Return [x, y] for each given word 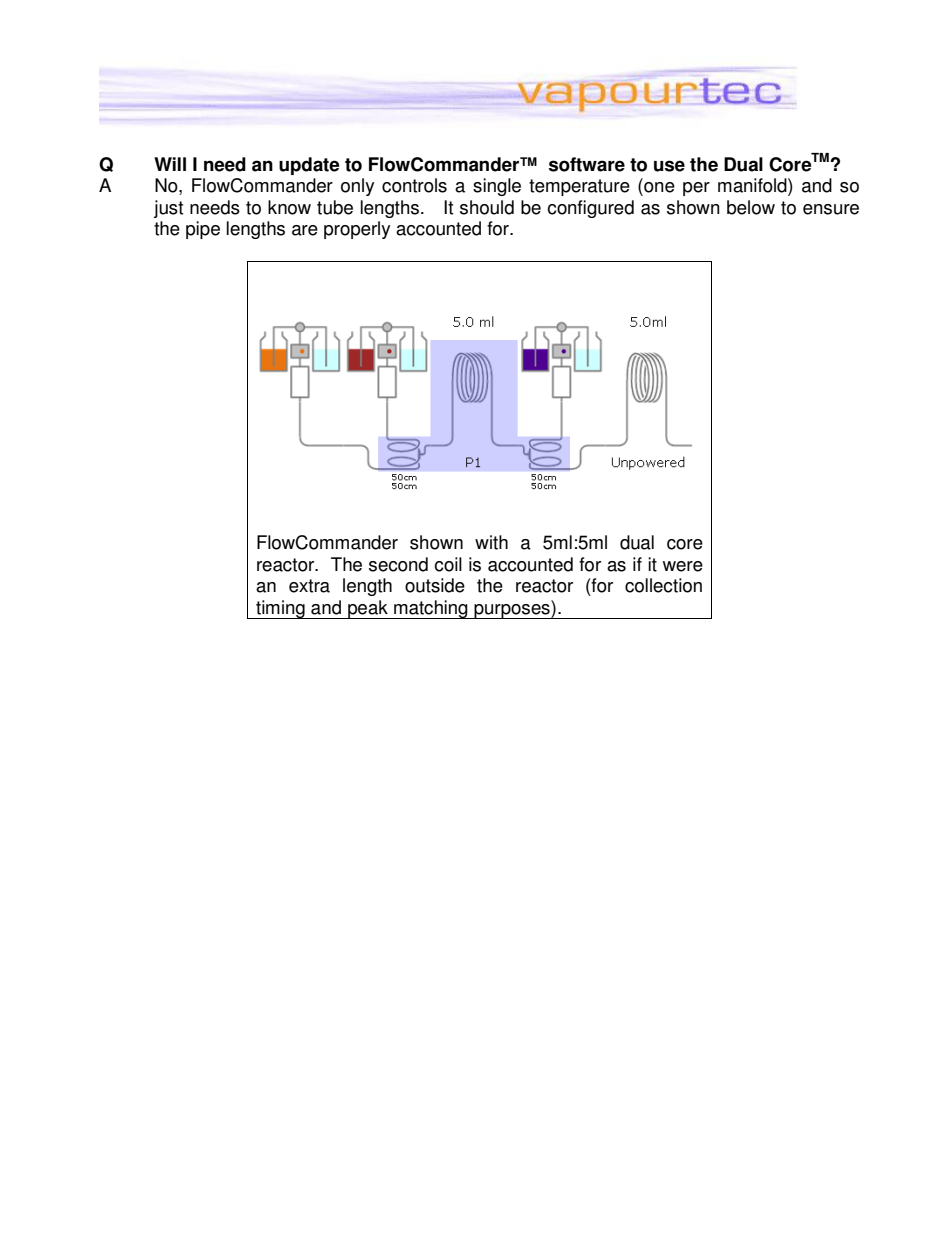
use [669, 166]
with [491, 542]
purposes [512, 611]
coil [448, 564]
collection [663, 585]
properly [357, 230]
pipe [203, 230]
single [497, 187]
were [683, 566]
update [309, 166]
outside [435, 585]
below [751, 207]
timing [280, 609]
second [398, 564]
